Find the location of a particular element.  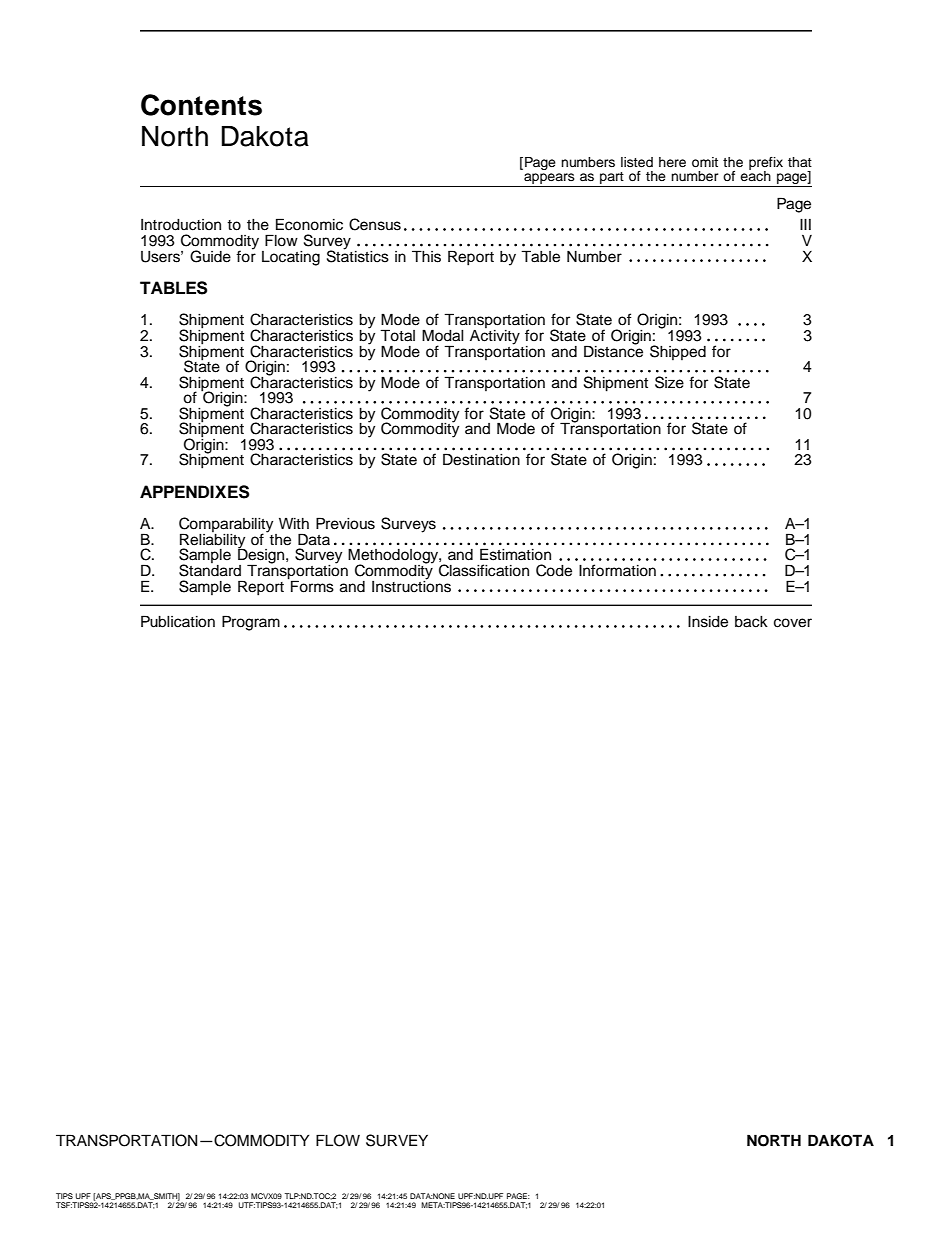

This is located at coordinates (426, 256).
